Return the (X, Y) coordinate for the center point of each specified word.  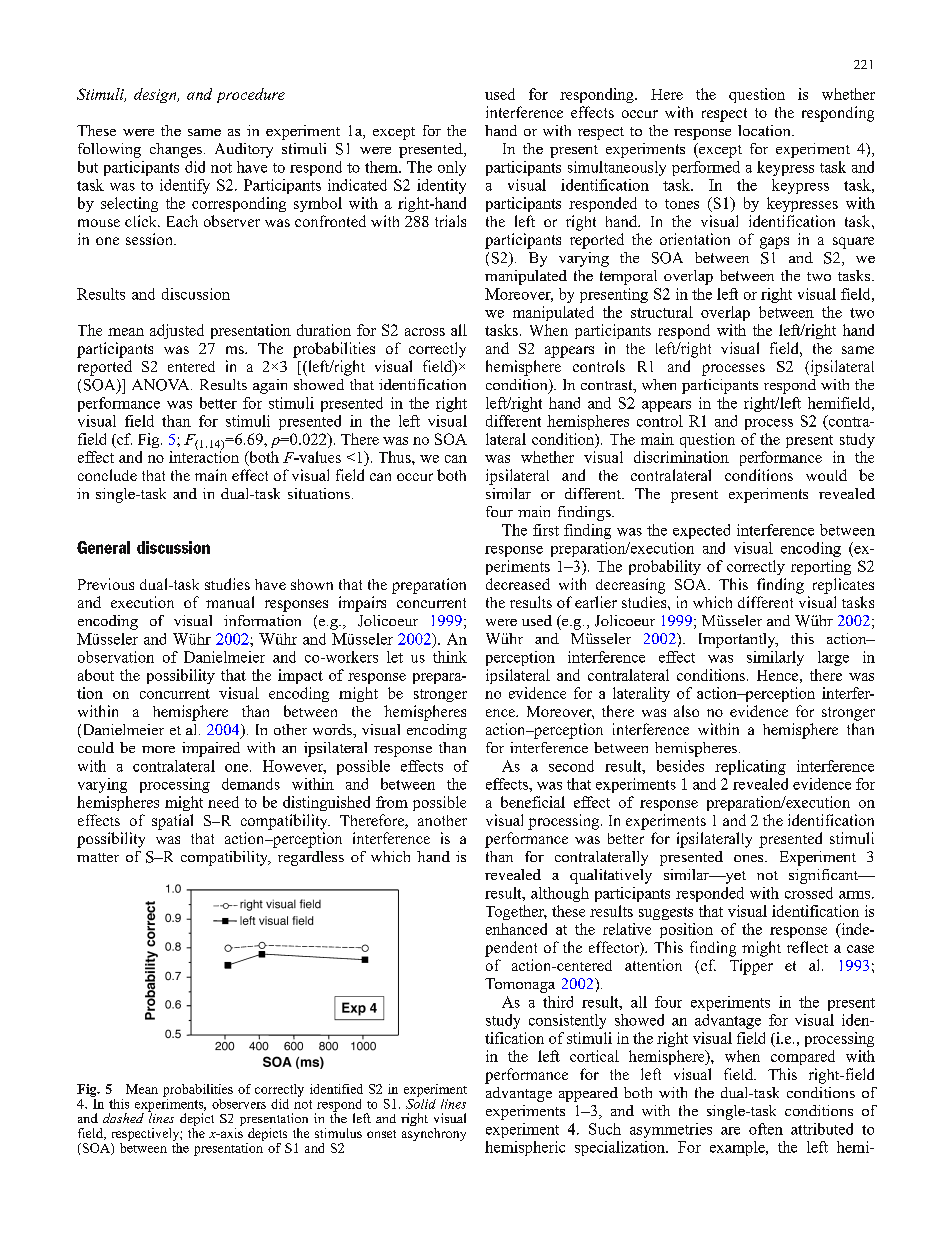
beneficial (533, 802)
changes (176, 150)
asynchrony (434, 1133)
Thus (396, 457)
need (223, 802)
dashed (123, 1118)
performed (706, 168)
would (826, 475)
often (766, 1129)
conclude (107, 475)
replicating (750, 767)
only (452, 168)
